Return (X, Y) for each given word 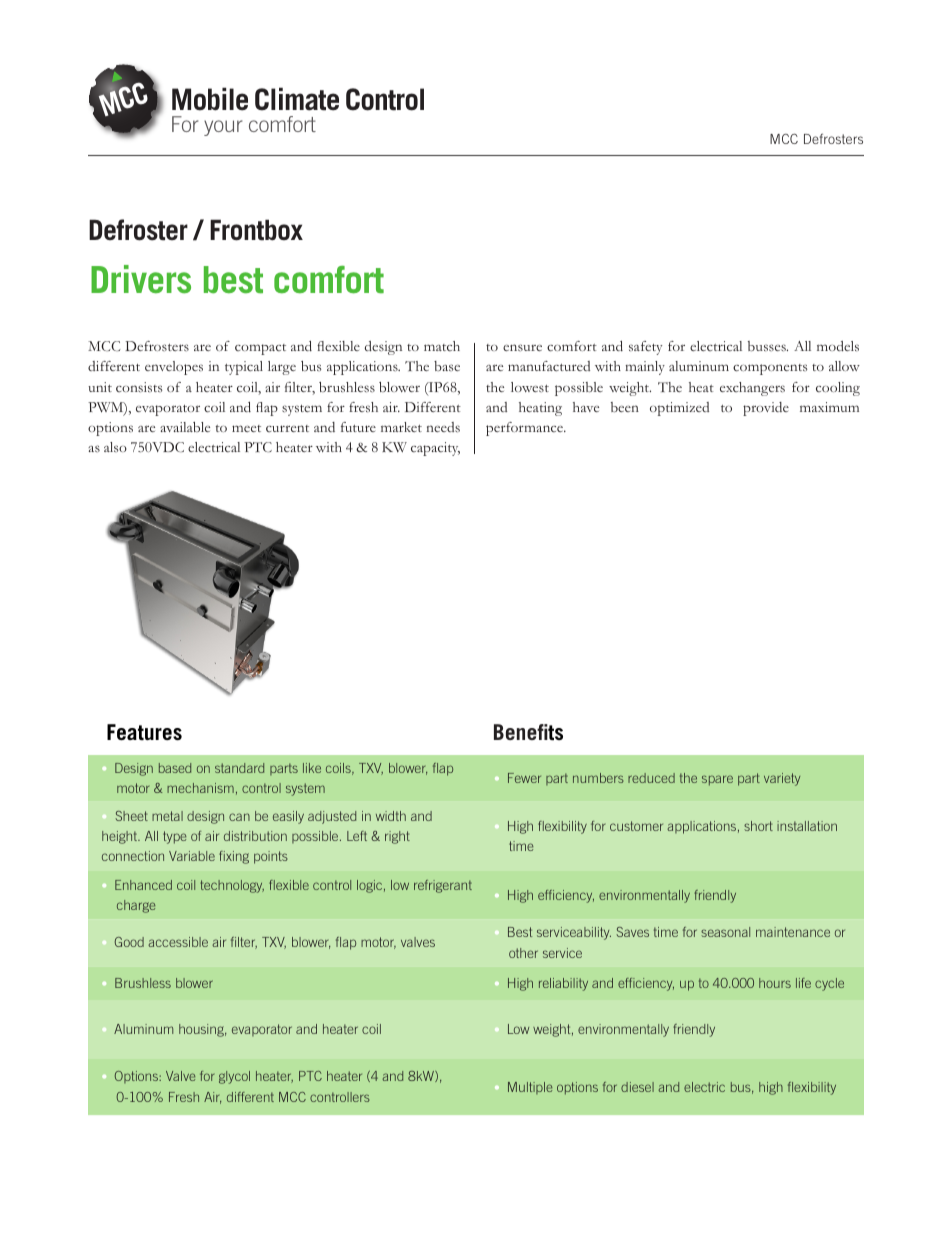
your (223, 128)
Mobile (210, 99)
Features (144, 732)
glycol (234, 1077)
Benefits (528, 732)
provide (766, 409)
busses (768, 346)
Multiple (530, 1088)
